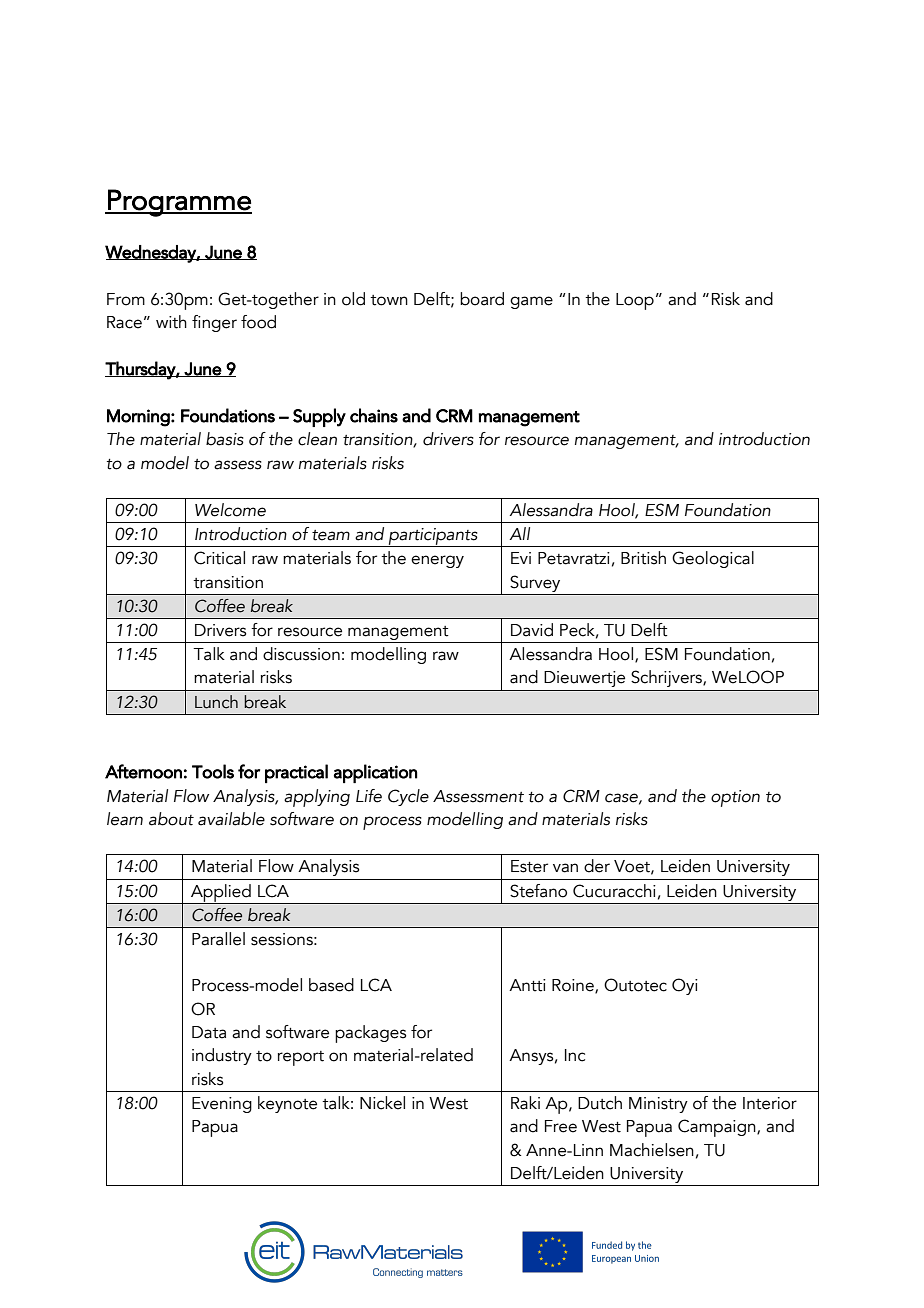 The image size is (924, 1308). I want to click on Cycle, so click(408, 797).
